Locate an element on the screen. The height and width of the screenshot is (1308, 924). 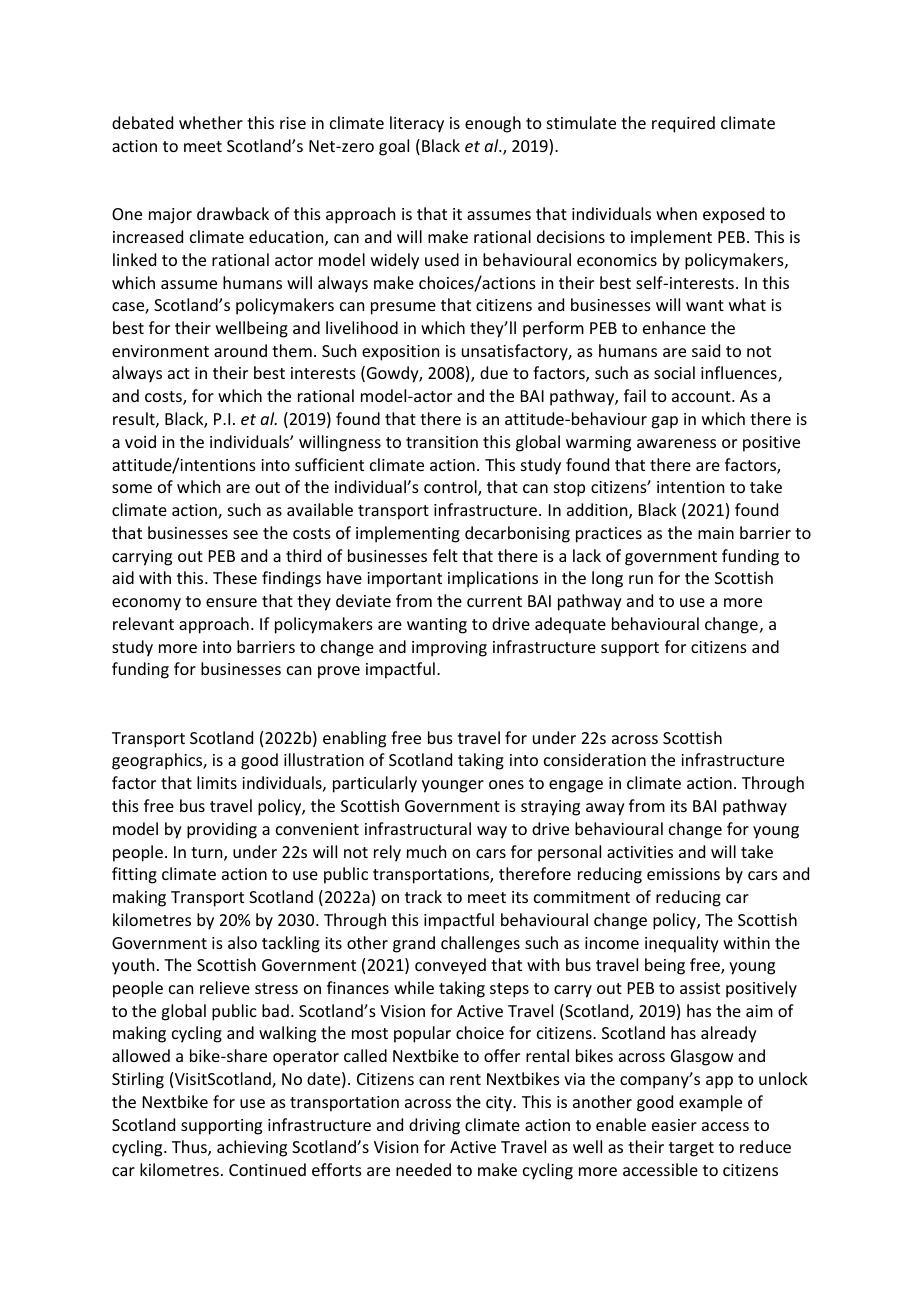
improving is located at coordinates (449, 649).
